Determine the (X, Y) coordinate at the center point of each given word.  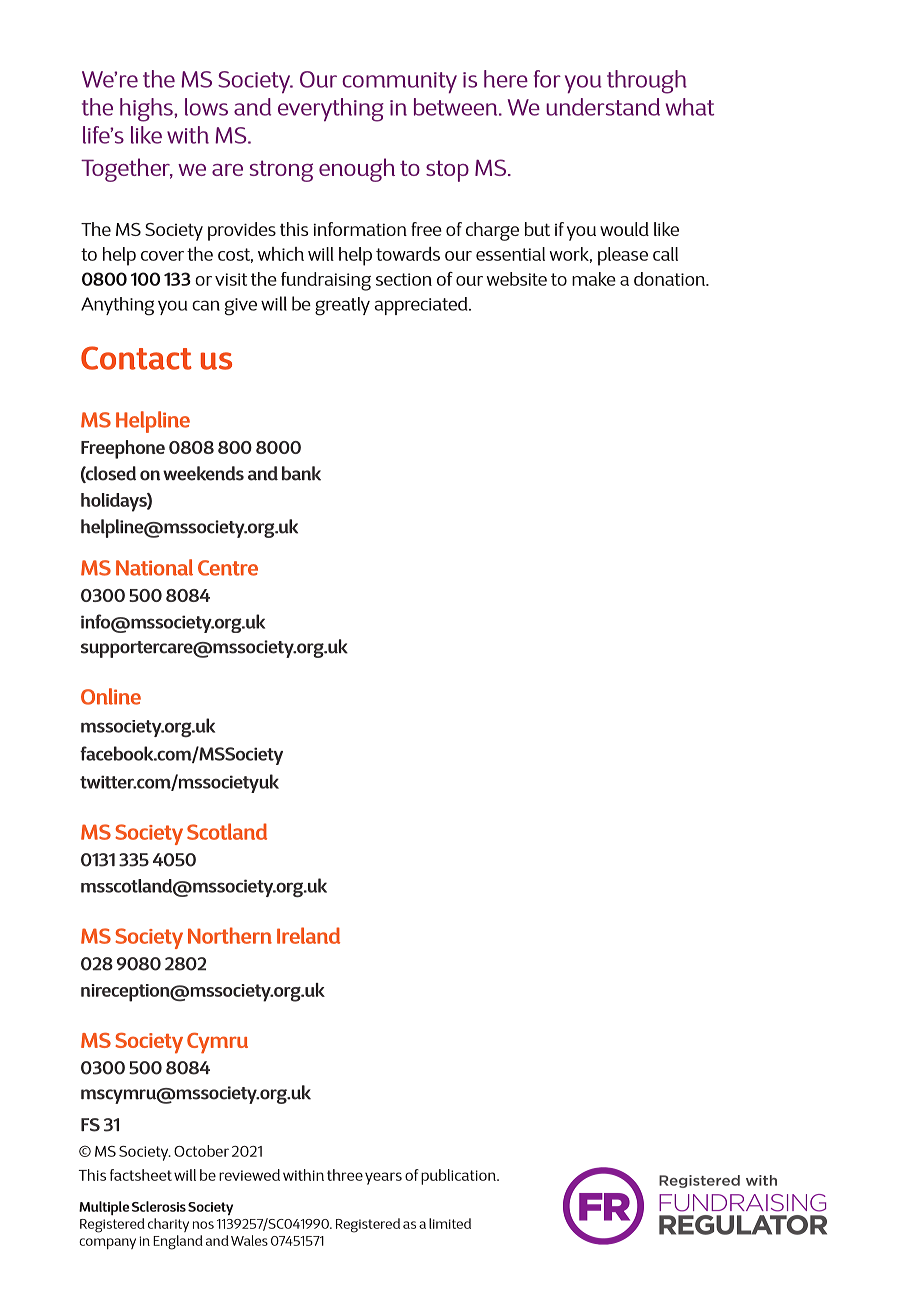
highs (147, 110)
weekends (203, 473)
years (383, 1178)
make (594, 279)
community (399, 83)
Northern (230, 935)
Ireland (308, 935)
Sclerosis (159, 1206)
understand (603, 107)
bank (301, 473)
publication (459, 1177)
